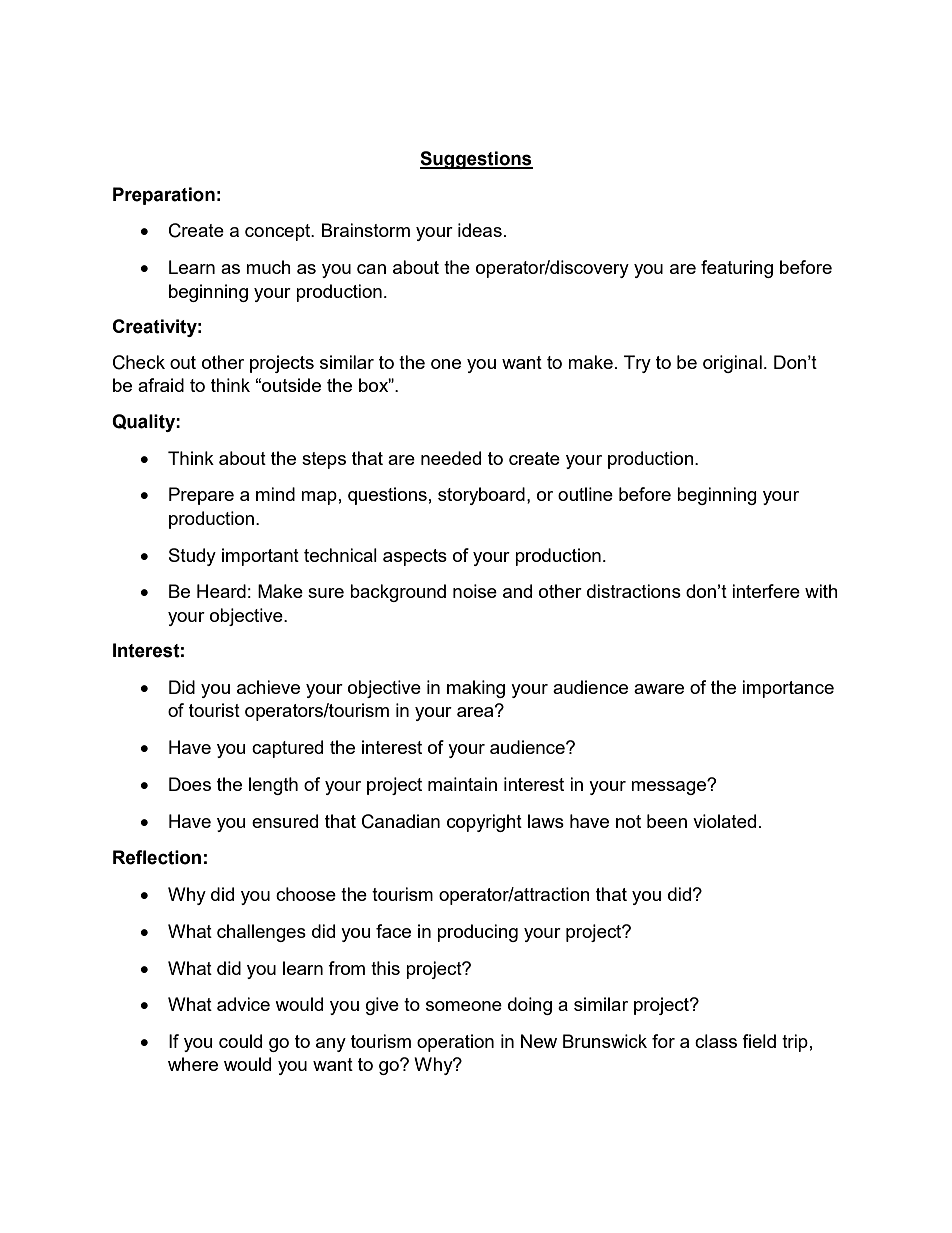 The height and width of the screenshot is (1233, 952). Describe the element at coordinates (475, 591) in the screenshot. I see `noise` at that location.
